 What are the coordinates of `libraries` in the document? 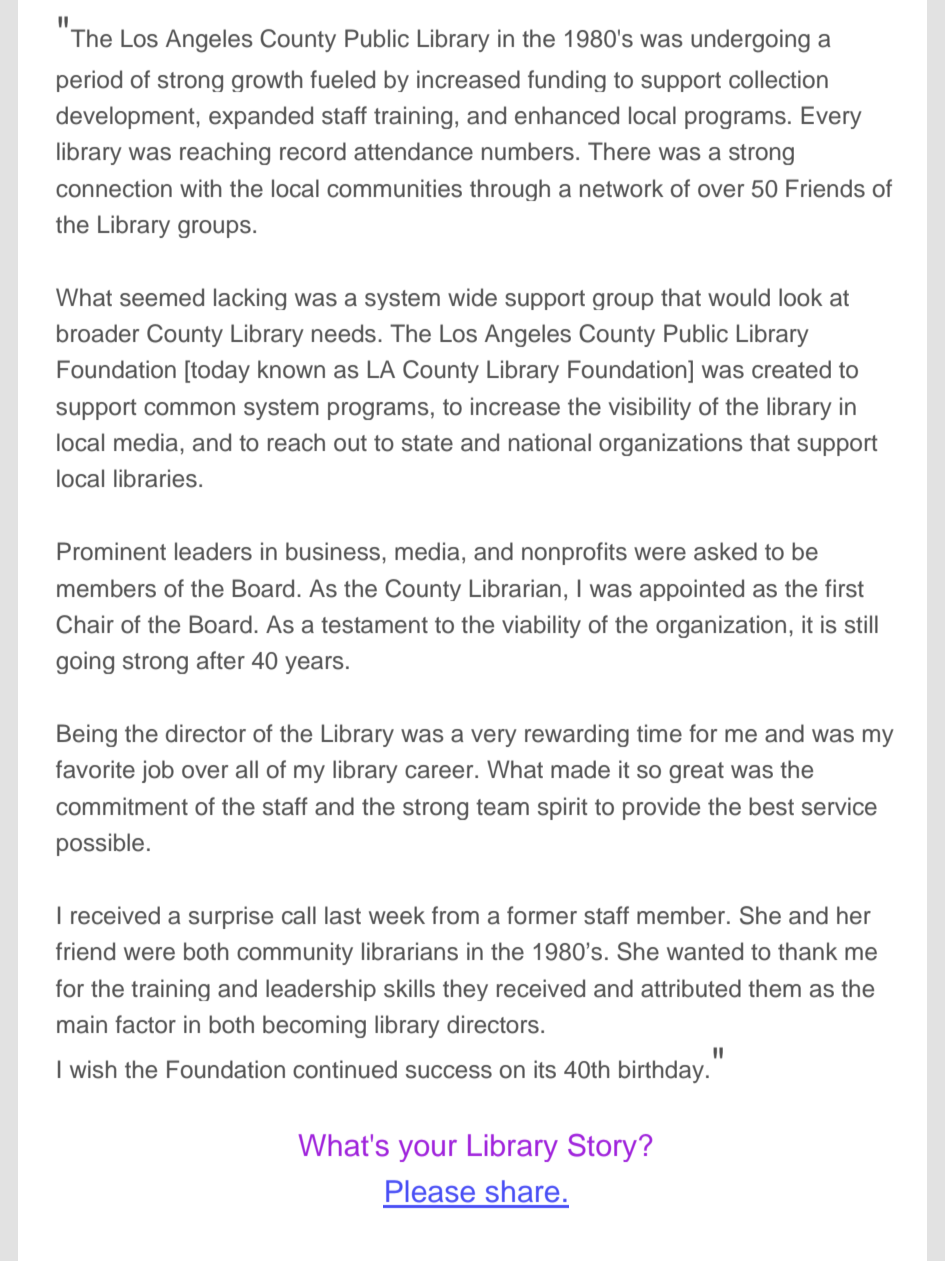 It's located at (155, 478).
